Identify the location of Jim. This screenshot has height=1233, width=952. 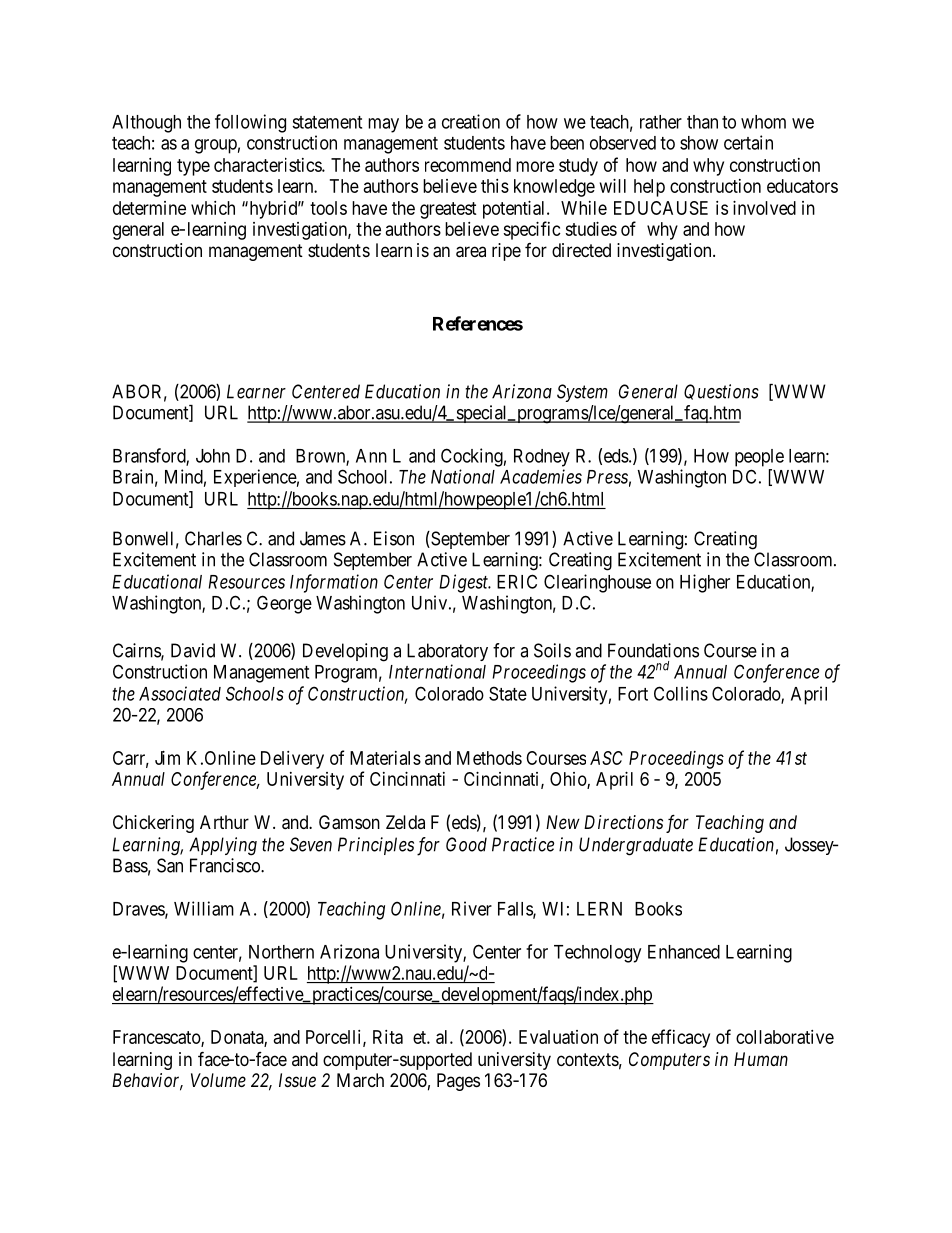
(167, 758).
